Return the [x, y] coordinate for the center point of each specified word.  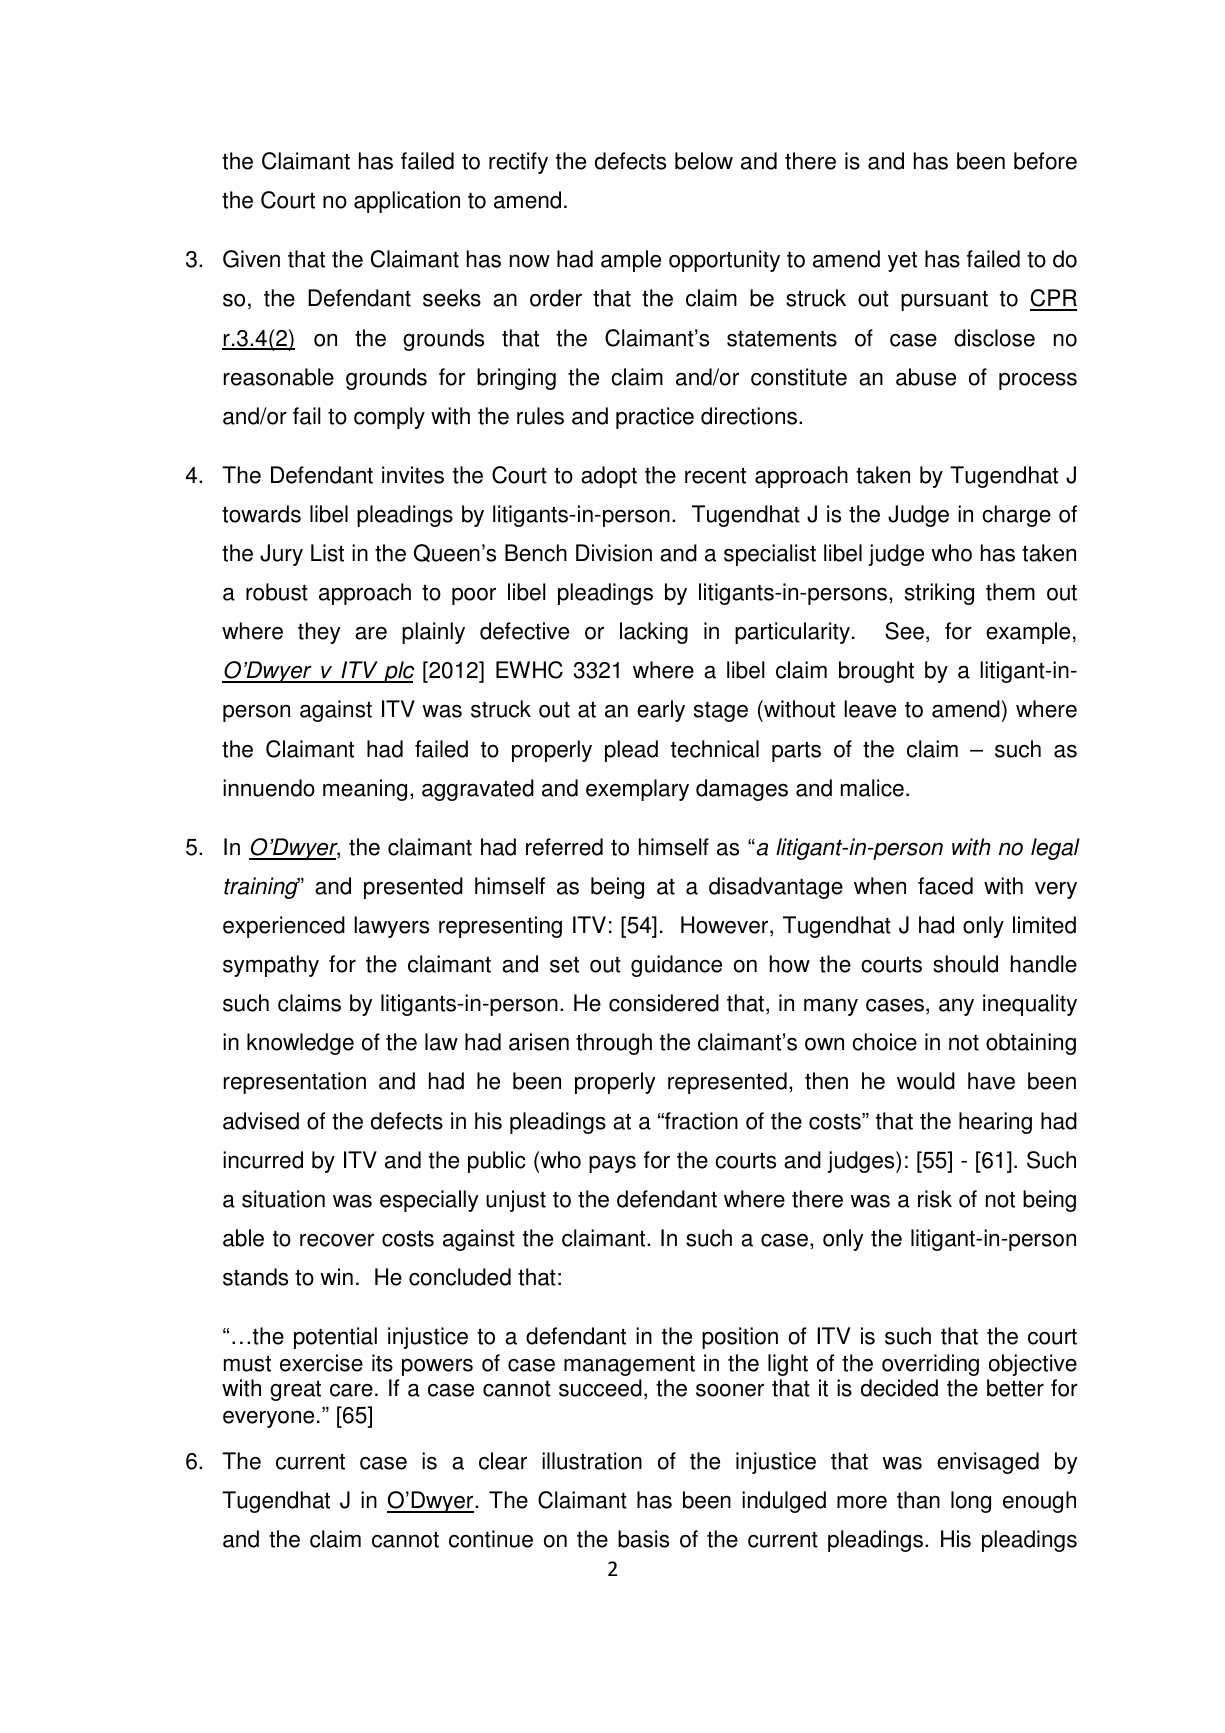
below [704, 161]
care [351, 1390]
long [971, 1502]
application [407, 202]
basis [643, 1539]
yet [902, 262]
